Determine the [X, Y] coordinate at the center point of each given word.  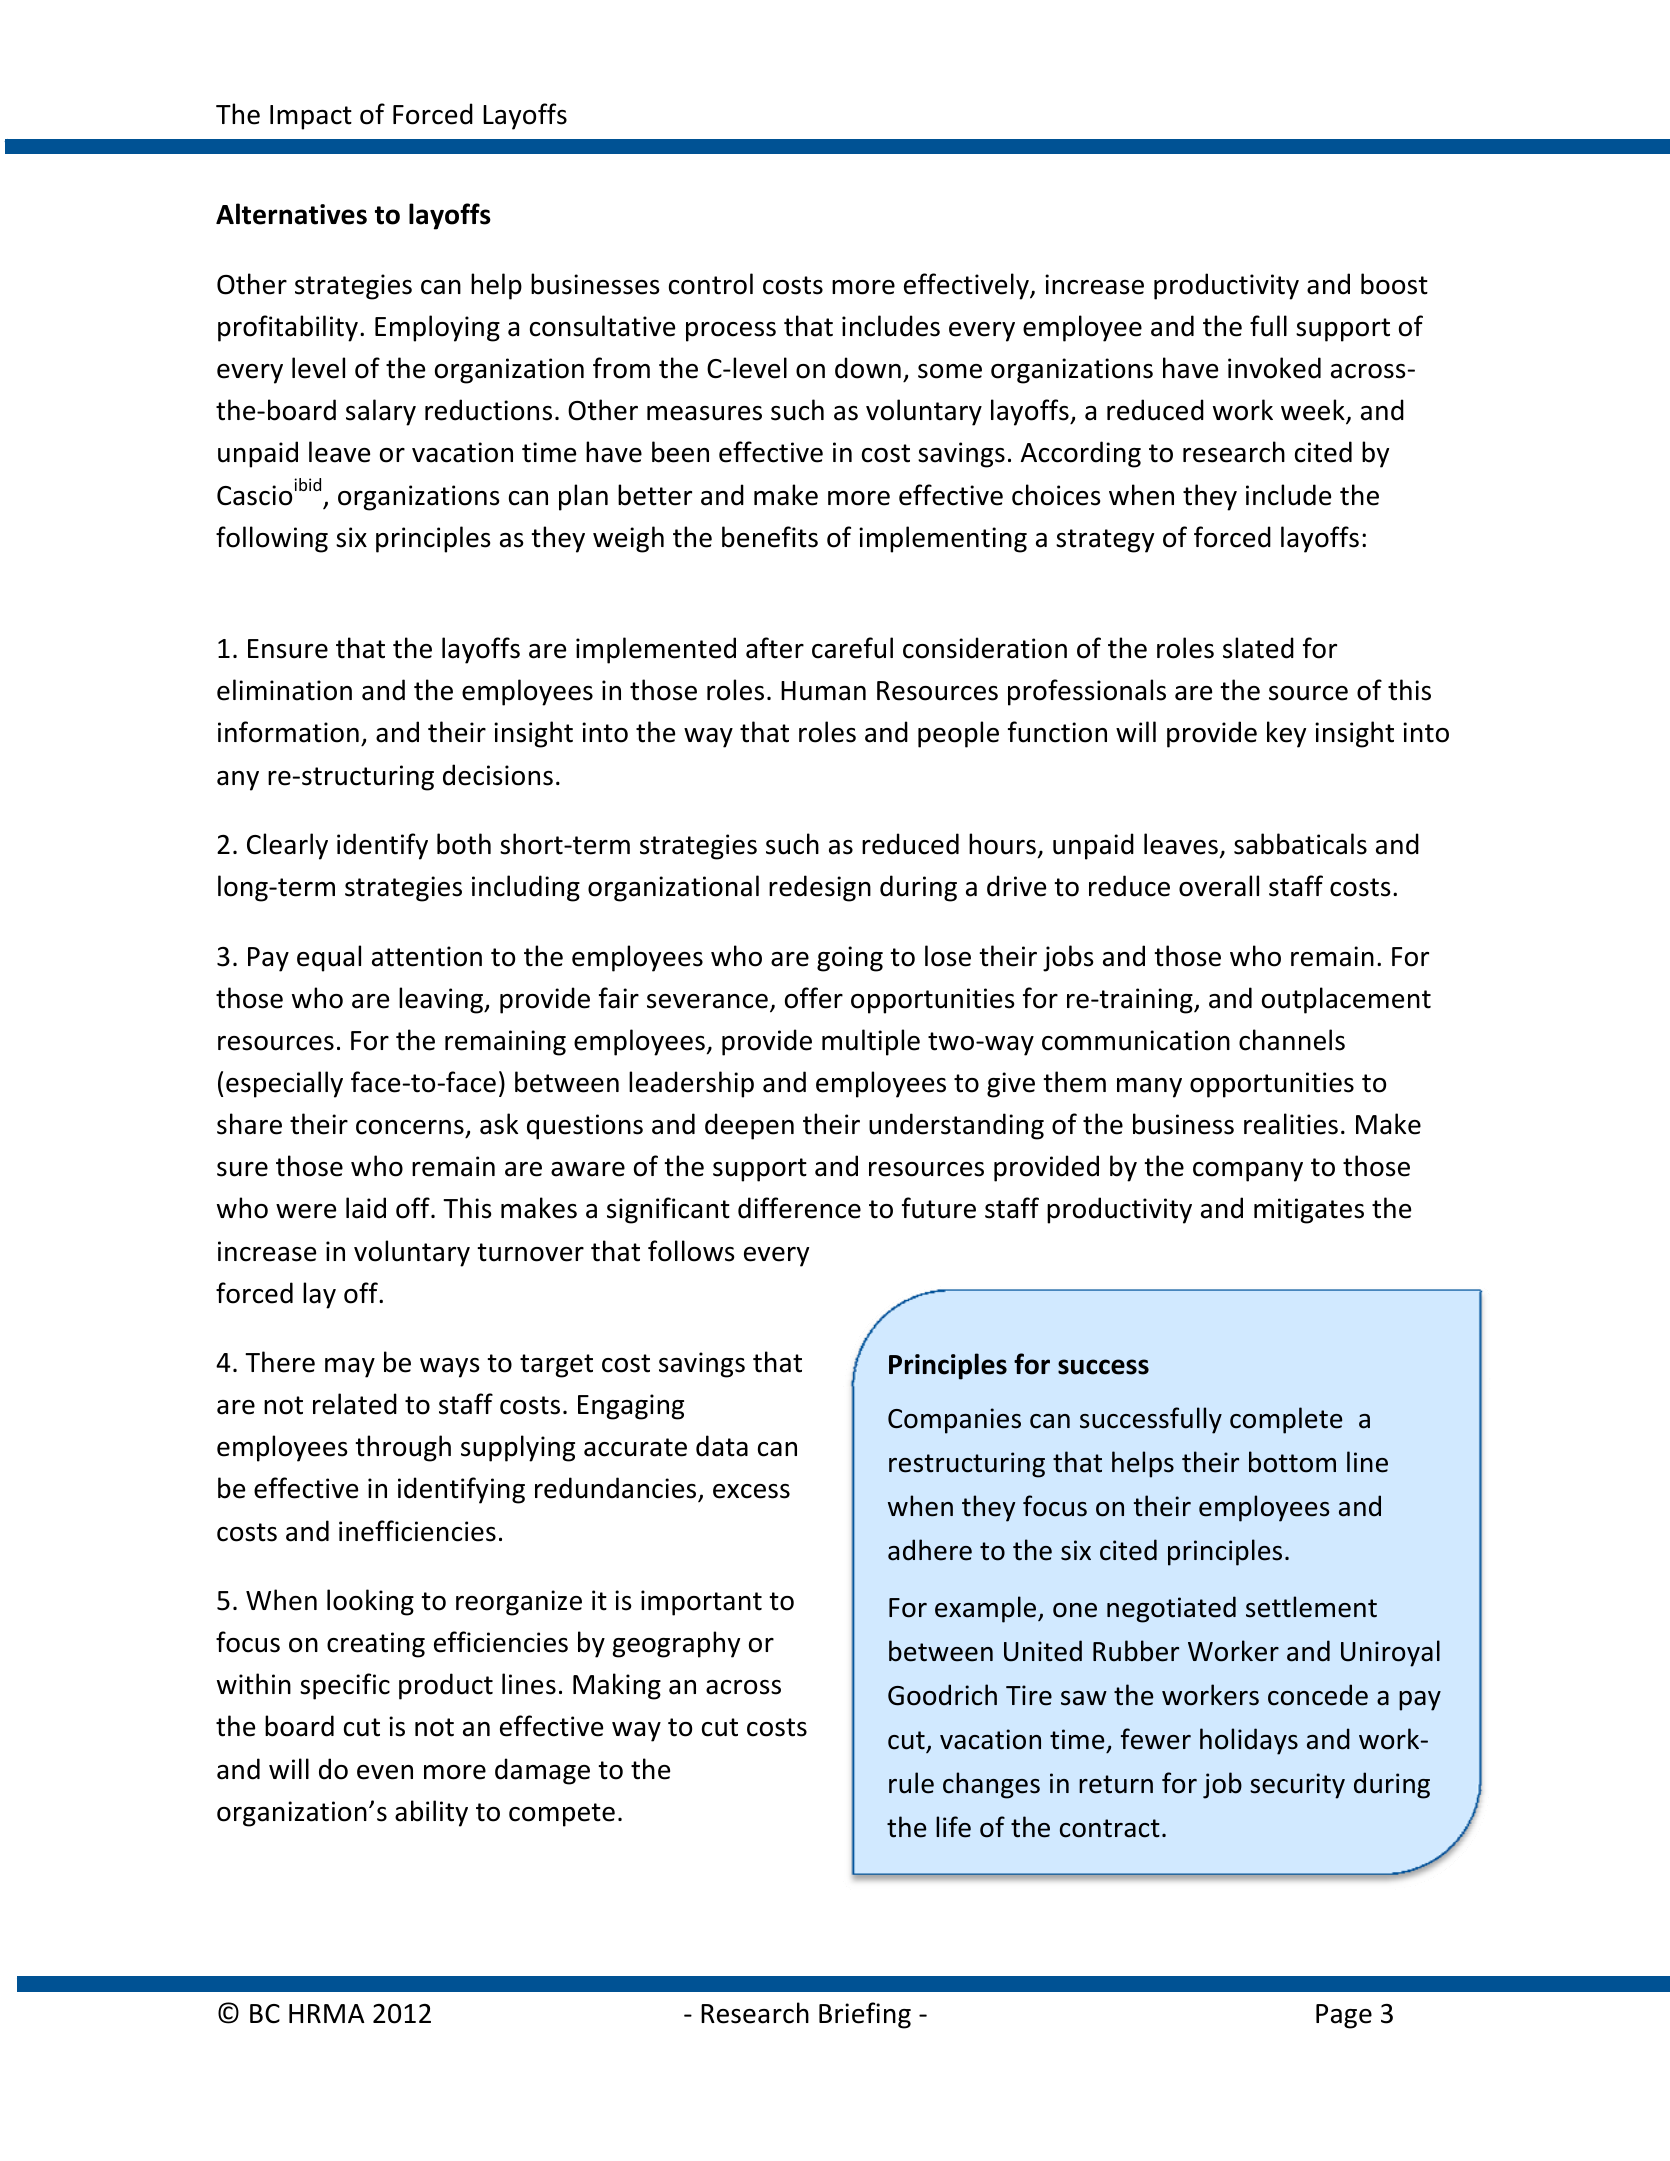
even [385, 1772]
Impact [311, 117]
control [711, 284]
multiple [871, 1042]
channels [1292, 1040]
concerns [410, 1127]
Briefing [865, 2015]
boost [1394, 284]
